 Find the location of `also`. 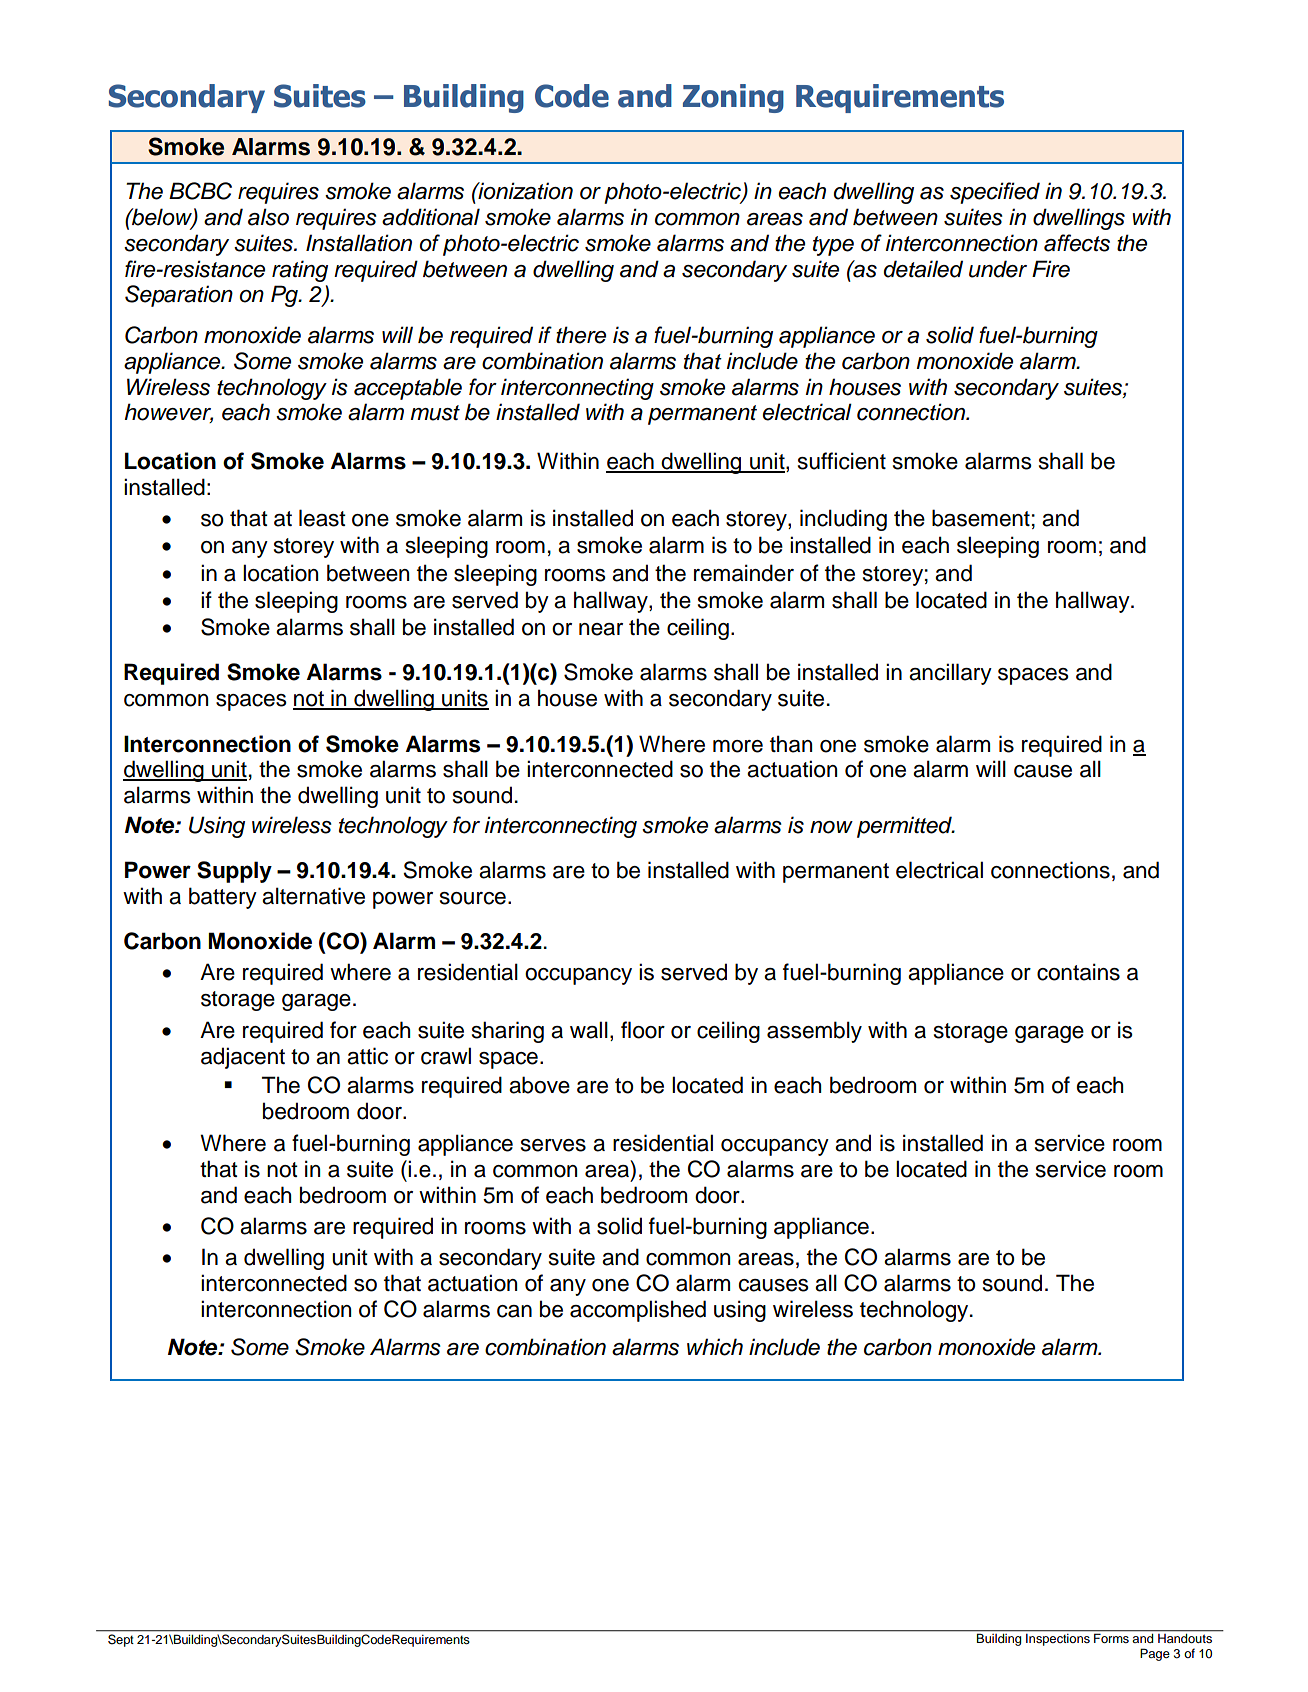

also is located at coordinates (268, 217).
